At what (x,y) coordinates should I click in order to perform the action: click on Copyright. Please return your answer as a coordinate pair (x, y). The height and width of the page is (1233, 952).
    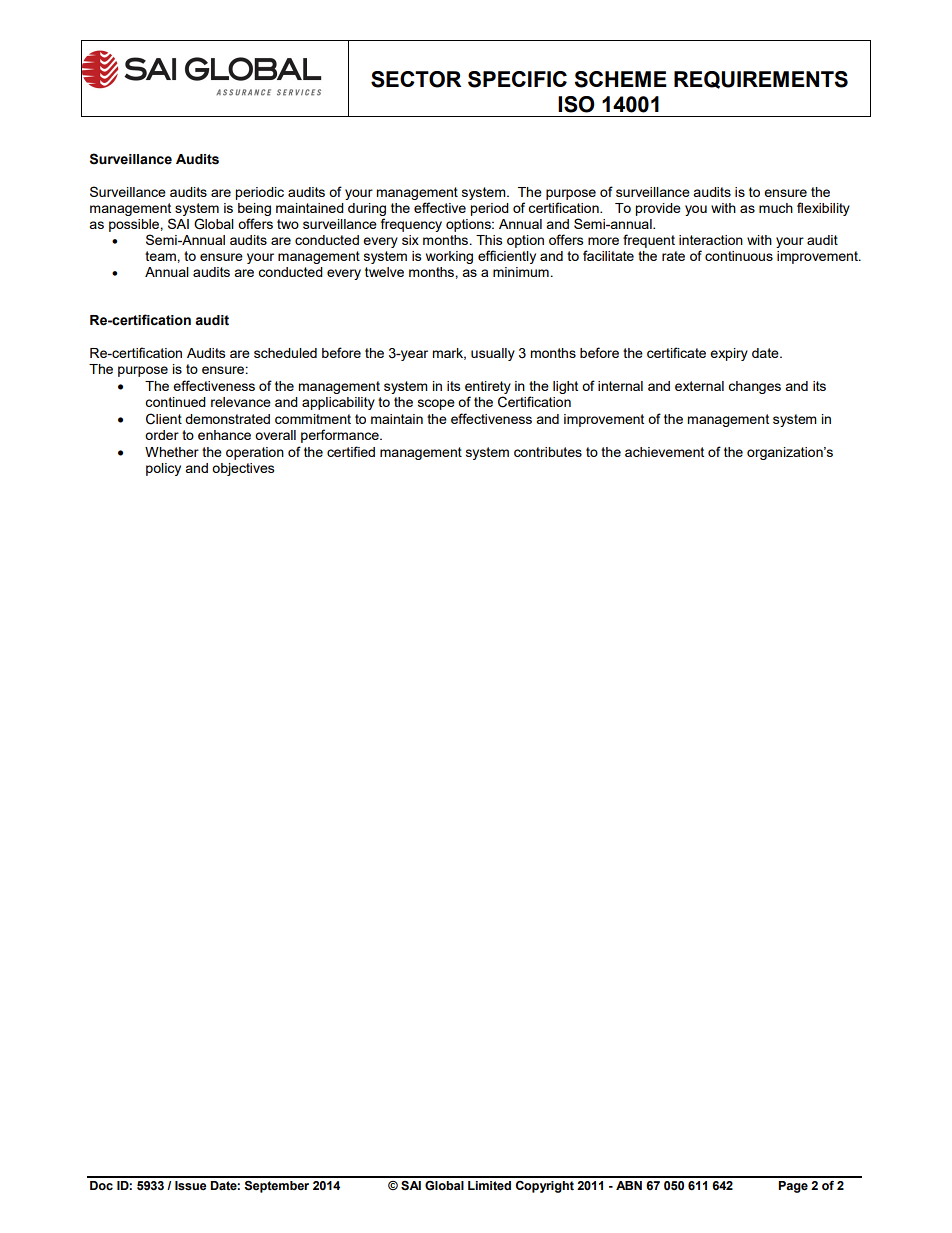
    Looking at the image, I should click on (545, 1187).
